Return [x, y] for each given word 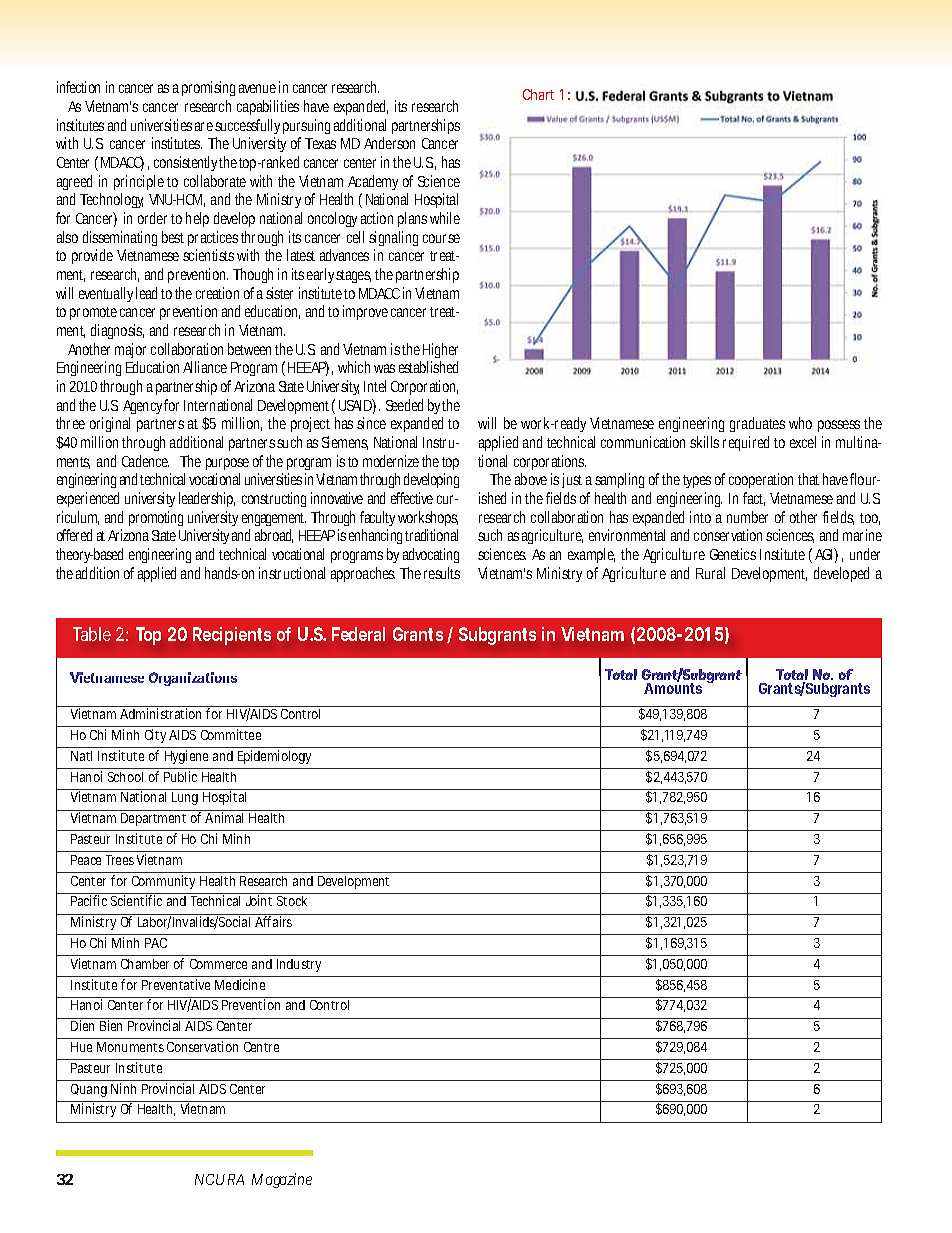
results [442, 573]
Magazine [282, 1180]
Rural [710, 573]
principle [139, 182]
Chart [538, 94]
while [445, 218]
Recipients [232, 636]
